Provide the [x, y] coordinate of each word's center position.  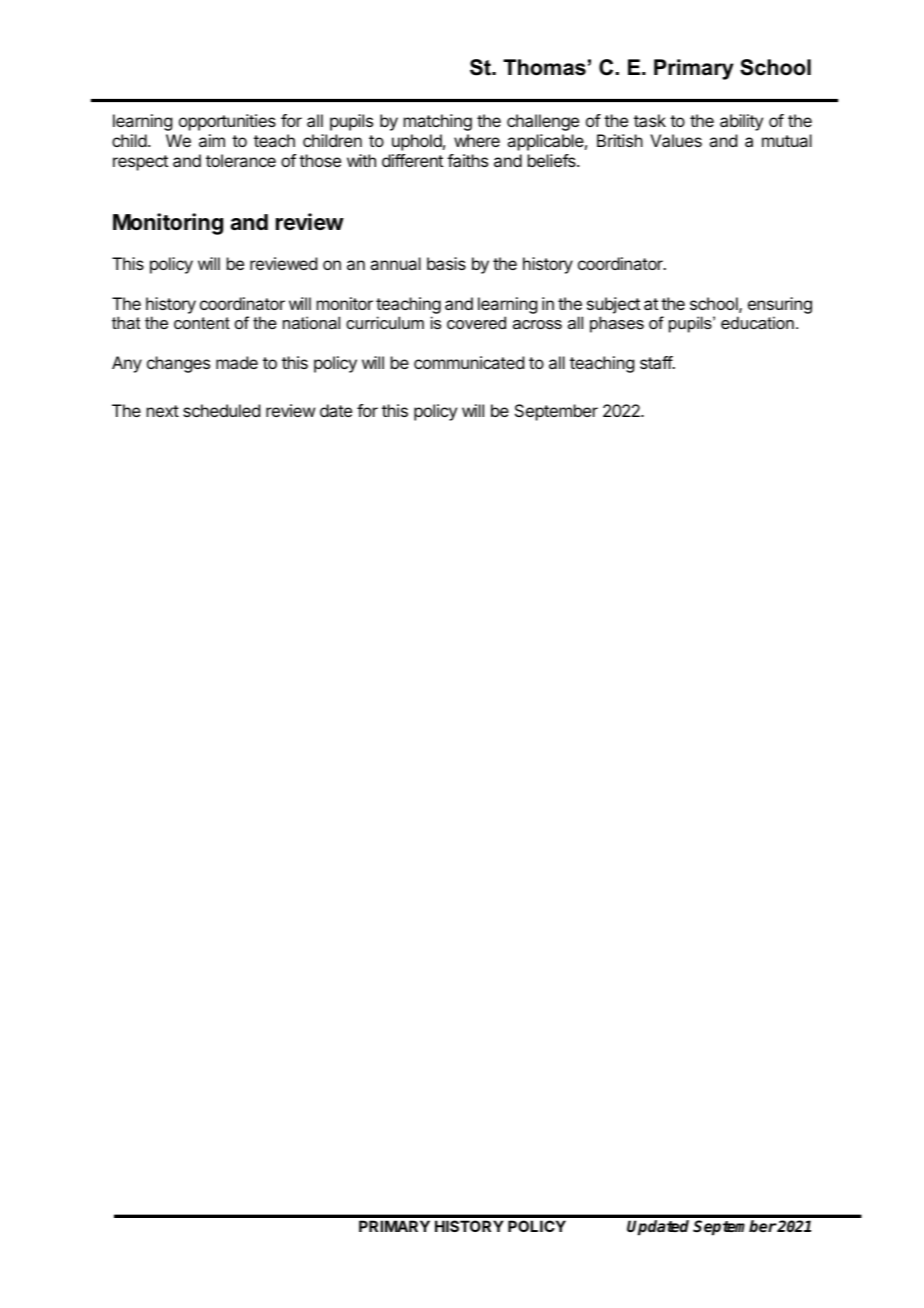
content [202, 323]
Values [676, 140]
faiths [467, 160]
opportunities [227, 122]
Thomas [544, 67]
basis [446, 263]
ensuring [780, 305]
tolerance [241, 160]
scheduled [221, 410]
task [650, 120]
